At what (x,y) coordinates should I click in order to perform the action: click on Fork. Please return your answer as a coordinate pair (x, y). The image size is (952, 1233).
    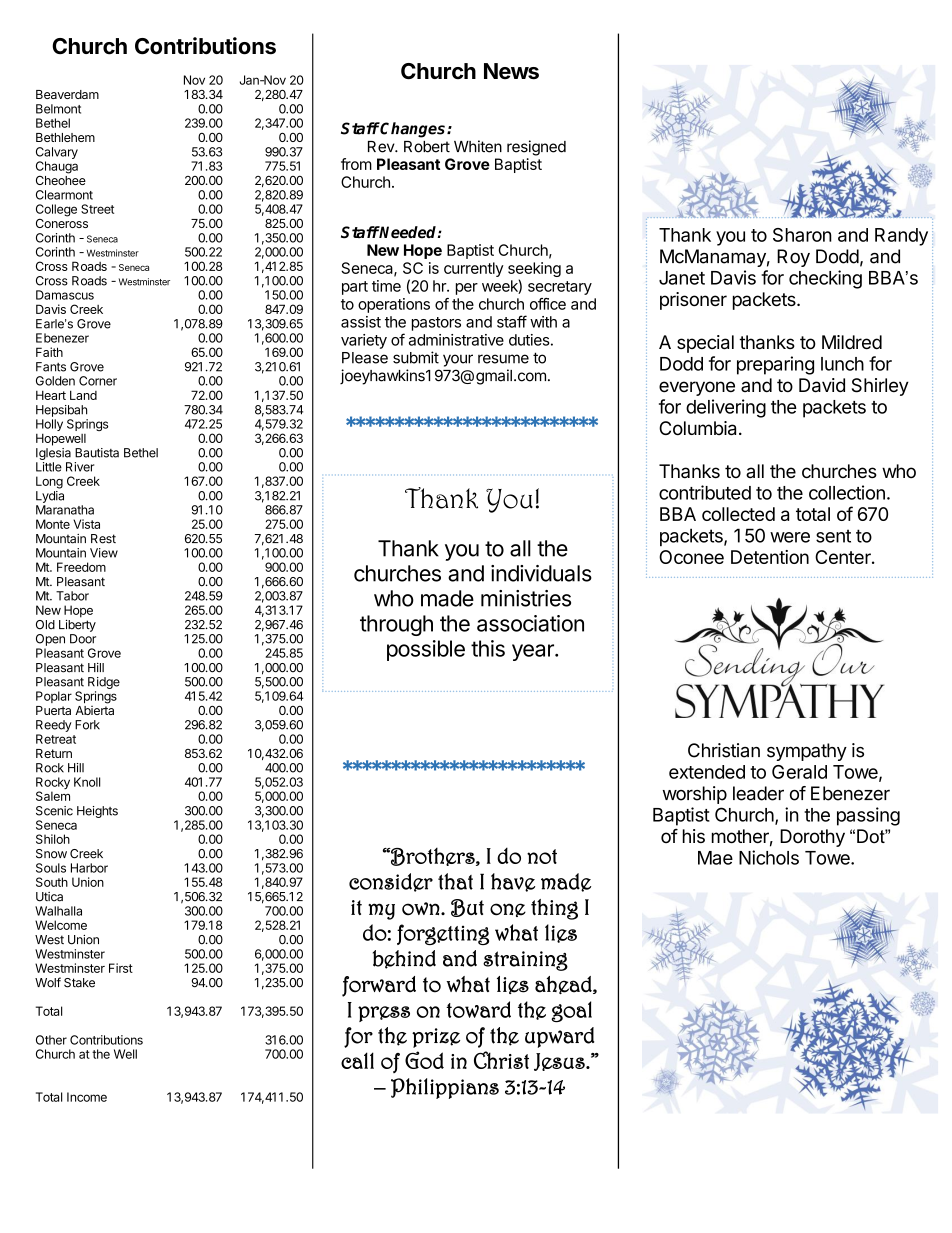
    Looking at the image, I should click on (87, 725).
